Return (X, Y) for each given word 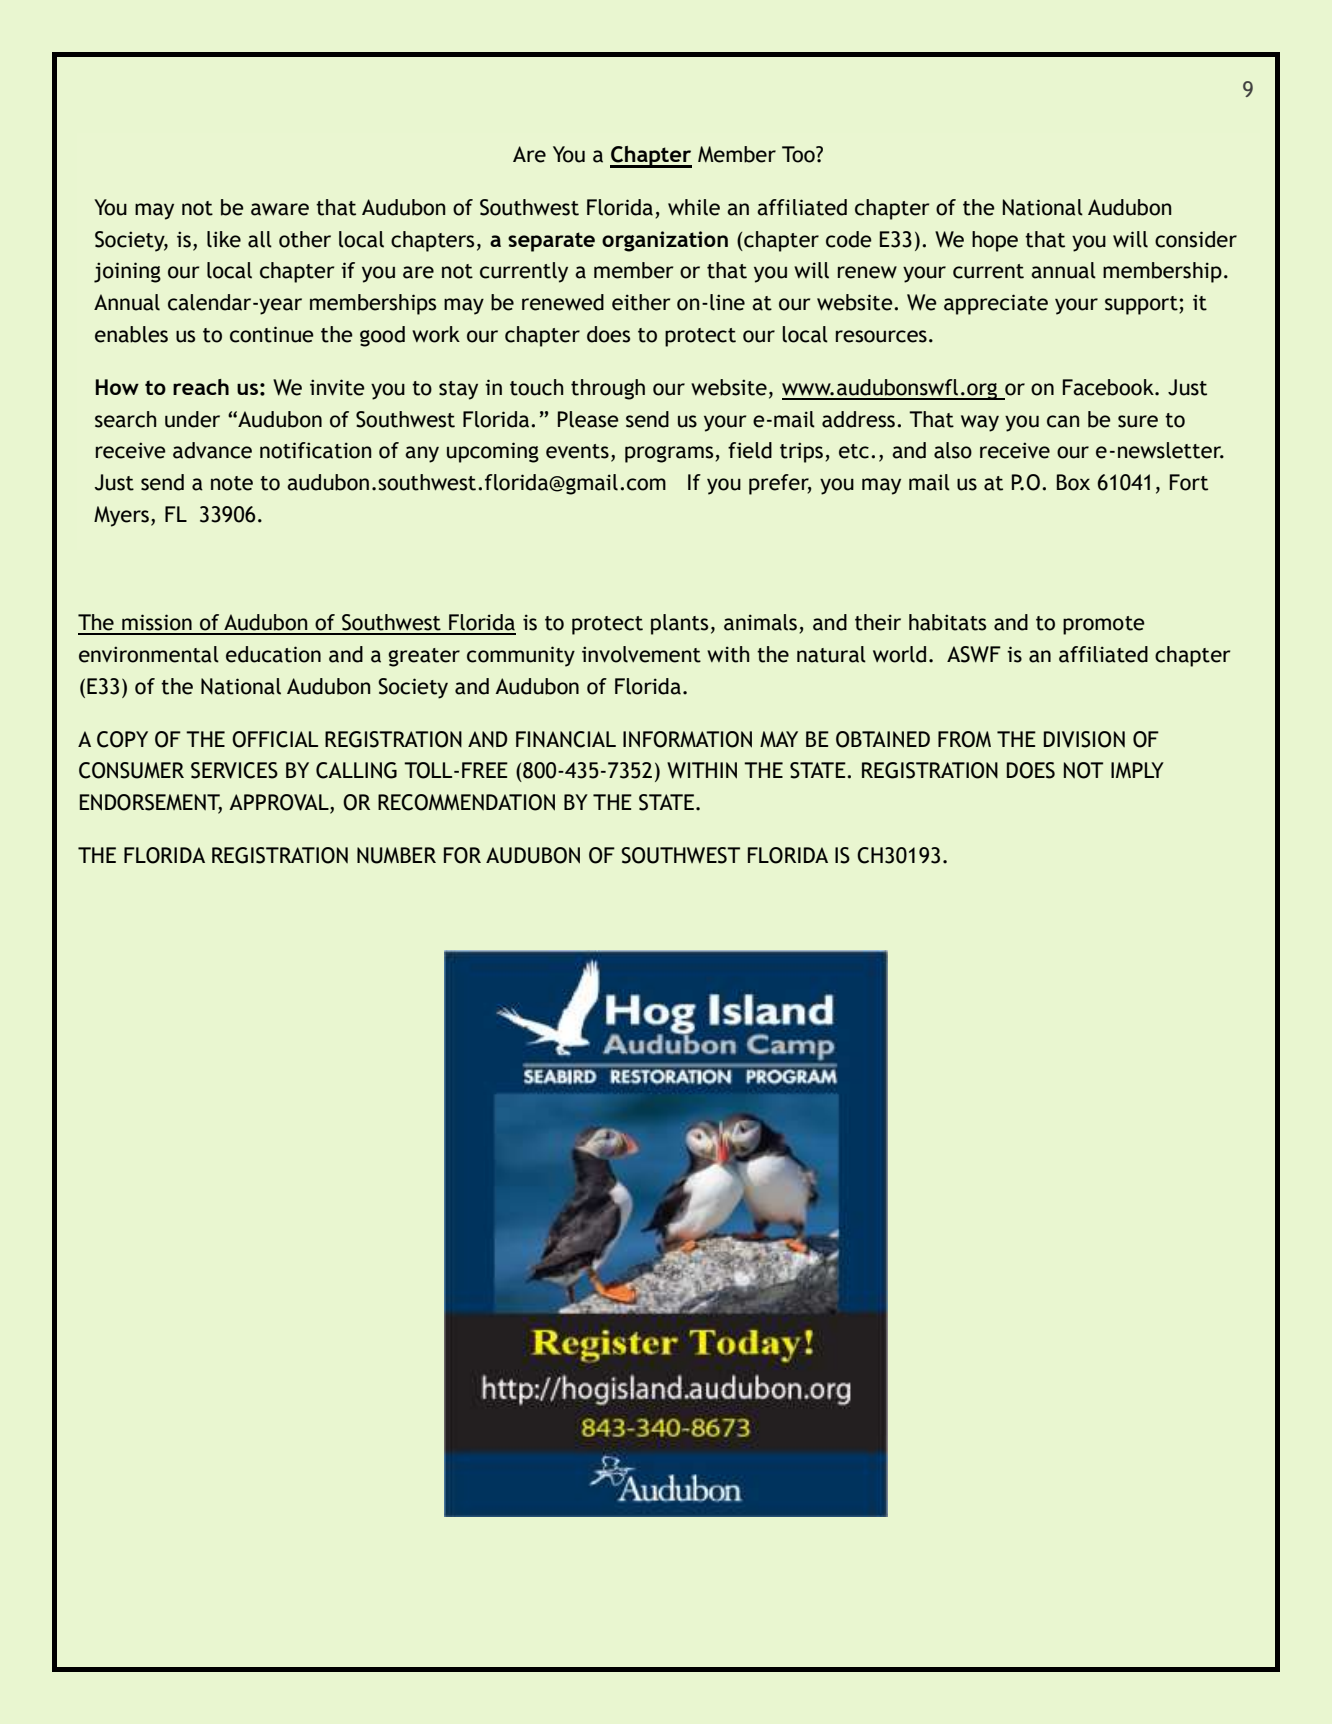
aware (280, 209)
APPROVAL (280, 803)
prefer (780, 484)
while (694, 207)
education (273, 654)
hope (995, 241)
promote (1104, 625)
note (232, 483)
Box (1073, 482)
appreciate (996, 304)
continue (272, 334)
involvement (641, 654)
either (641, 302)
